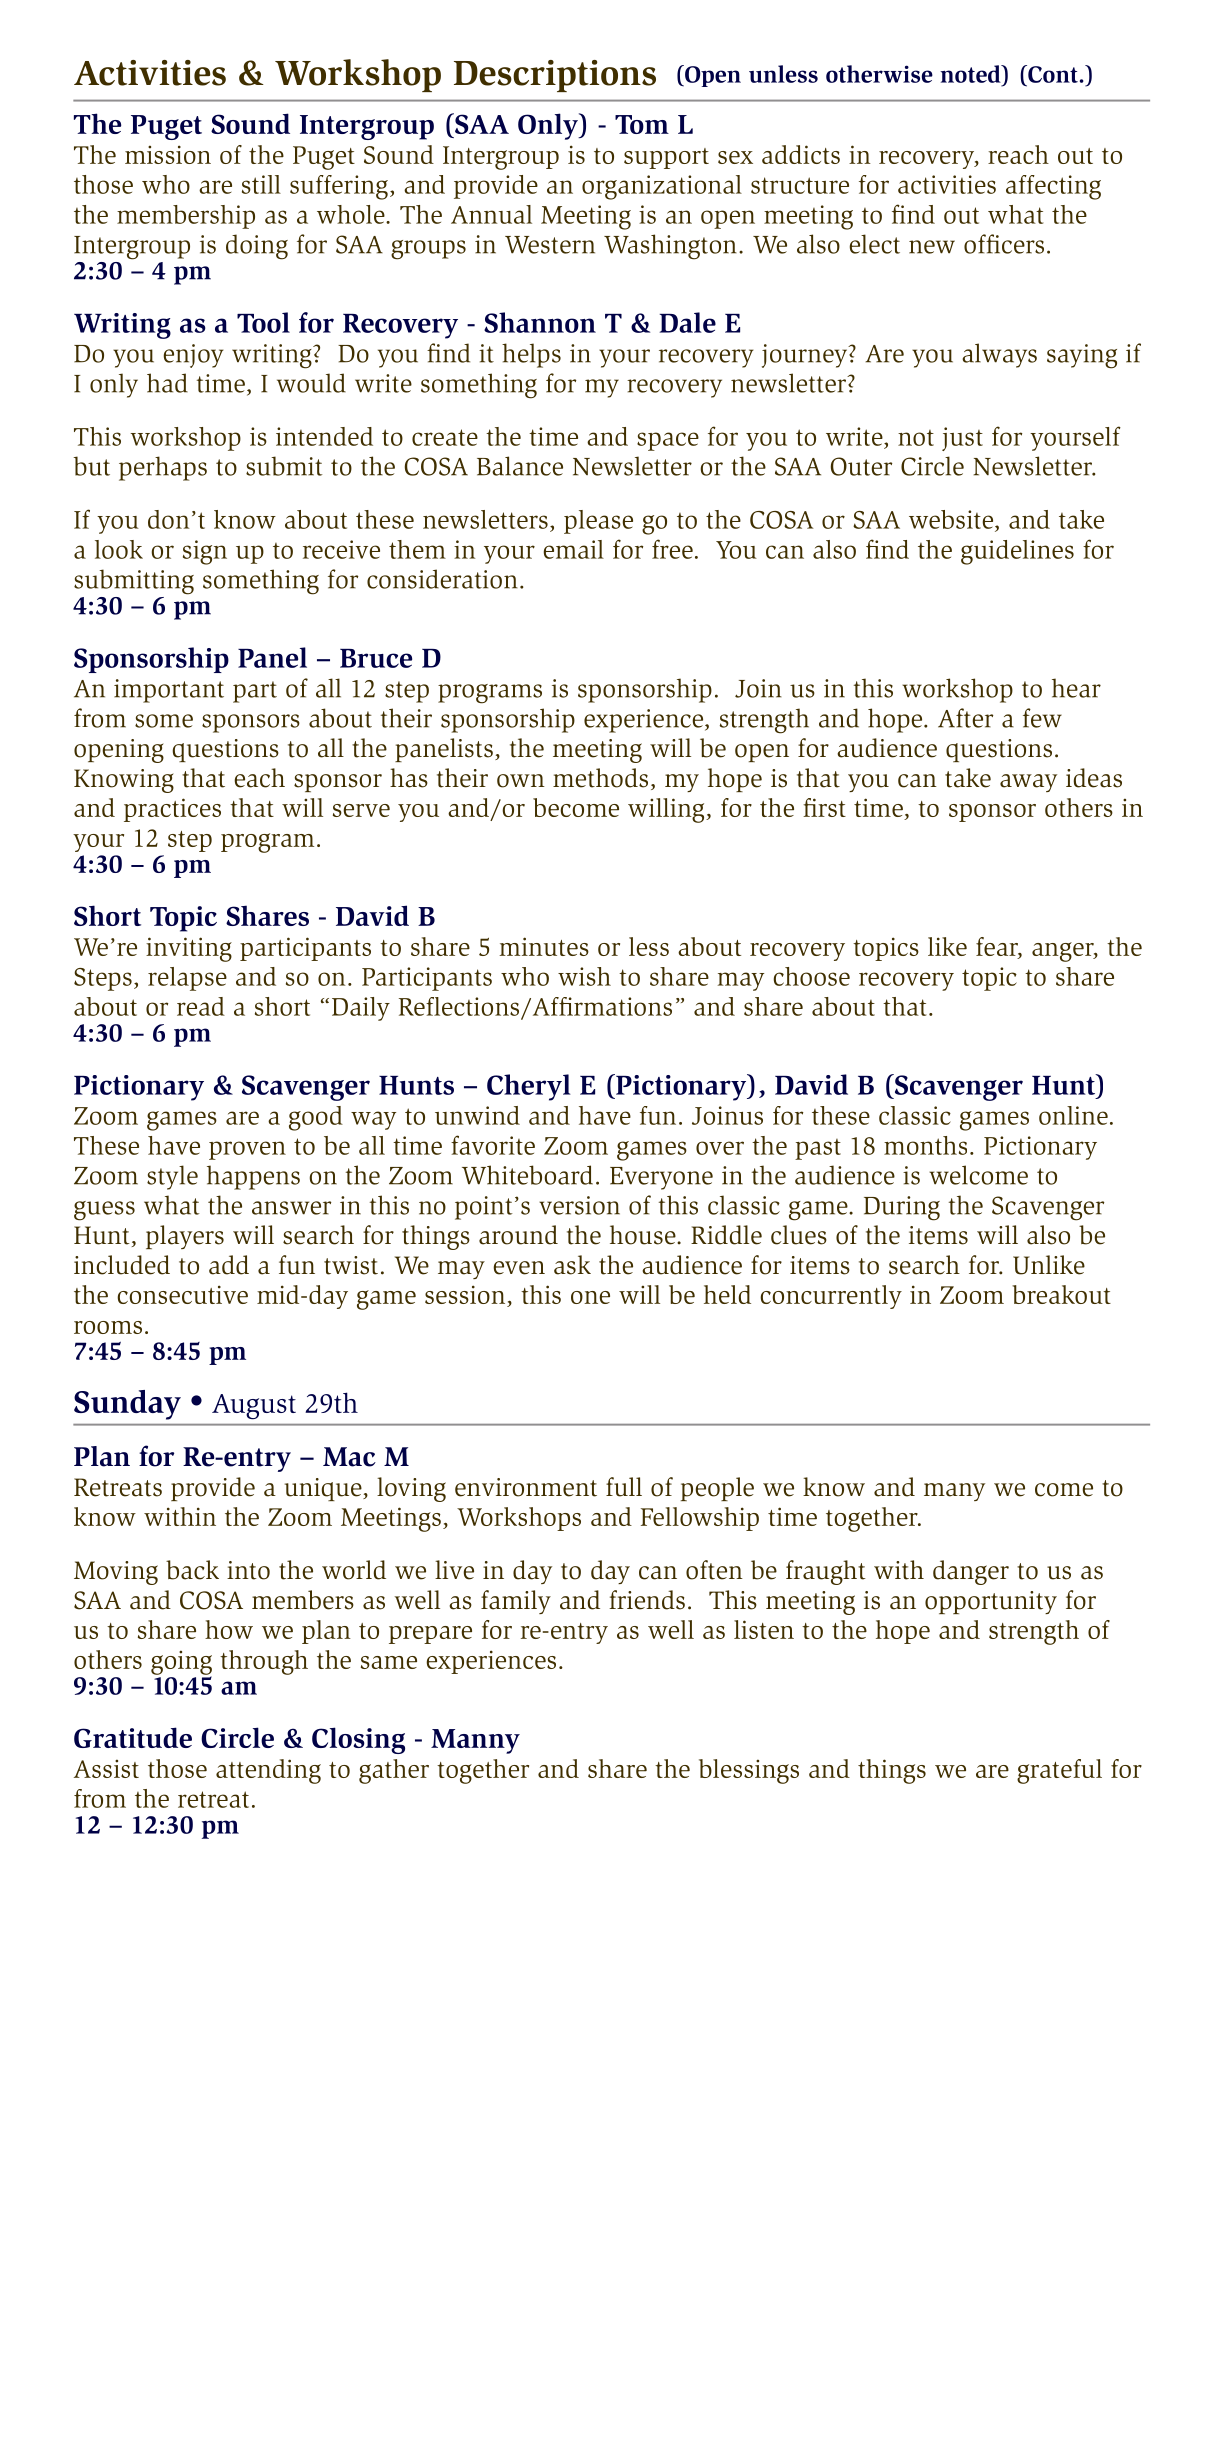 The height and width of the screenshot is (2439, 1219). I want to click on consecutive, so click(182, 1294).
